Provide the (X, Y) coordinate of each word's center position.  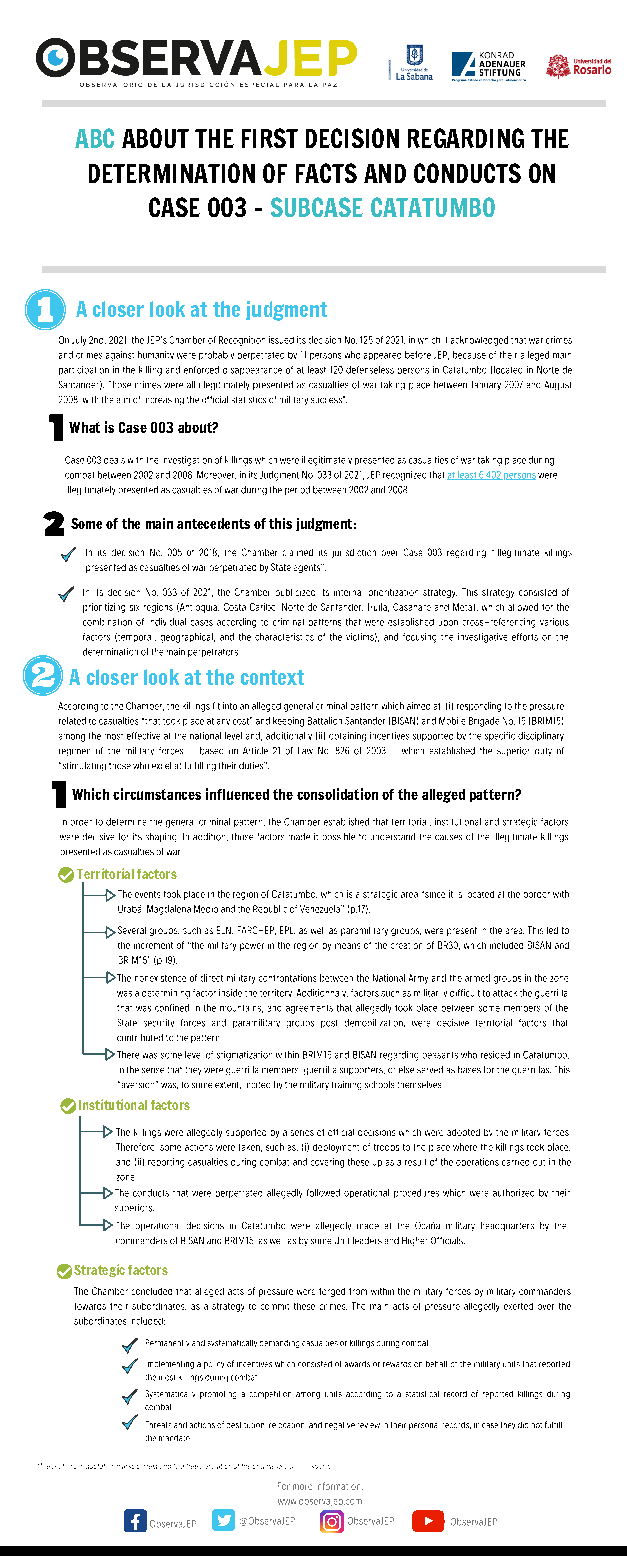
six (134, 608)
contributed (140, 1037)
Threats (158, 1424)
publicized (295, 592)
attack (505, 993)
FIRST (270, 138)
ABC (94, 138)
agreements (309, 1009)
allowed (523, 607)
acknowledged (479, 341)
